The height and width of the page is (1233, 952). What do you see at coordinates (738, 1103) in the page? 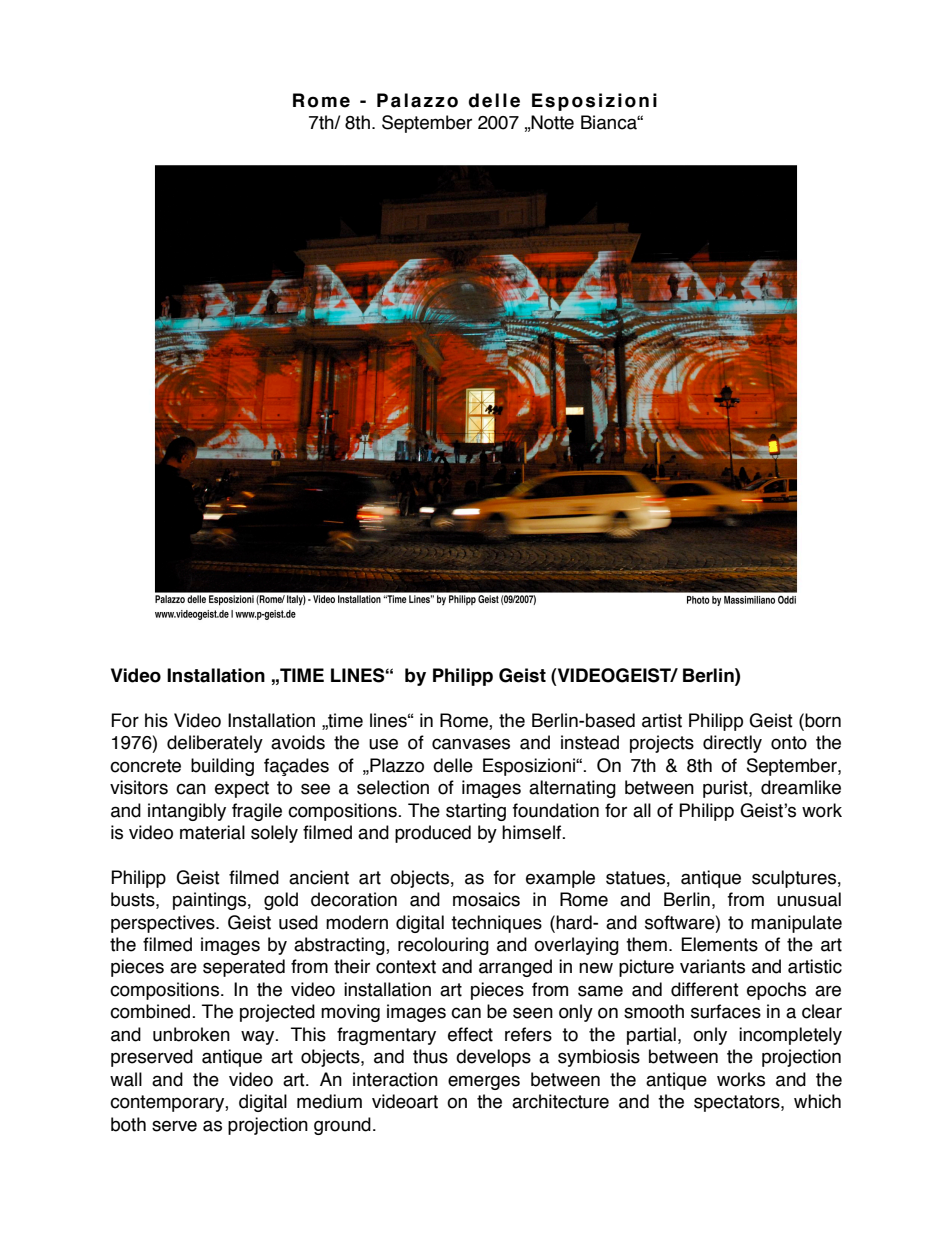
I see `spectators` at bounding box center [738, 1103].
